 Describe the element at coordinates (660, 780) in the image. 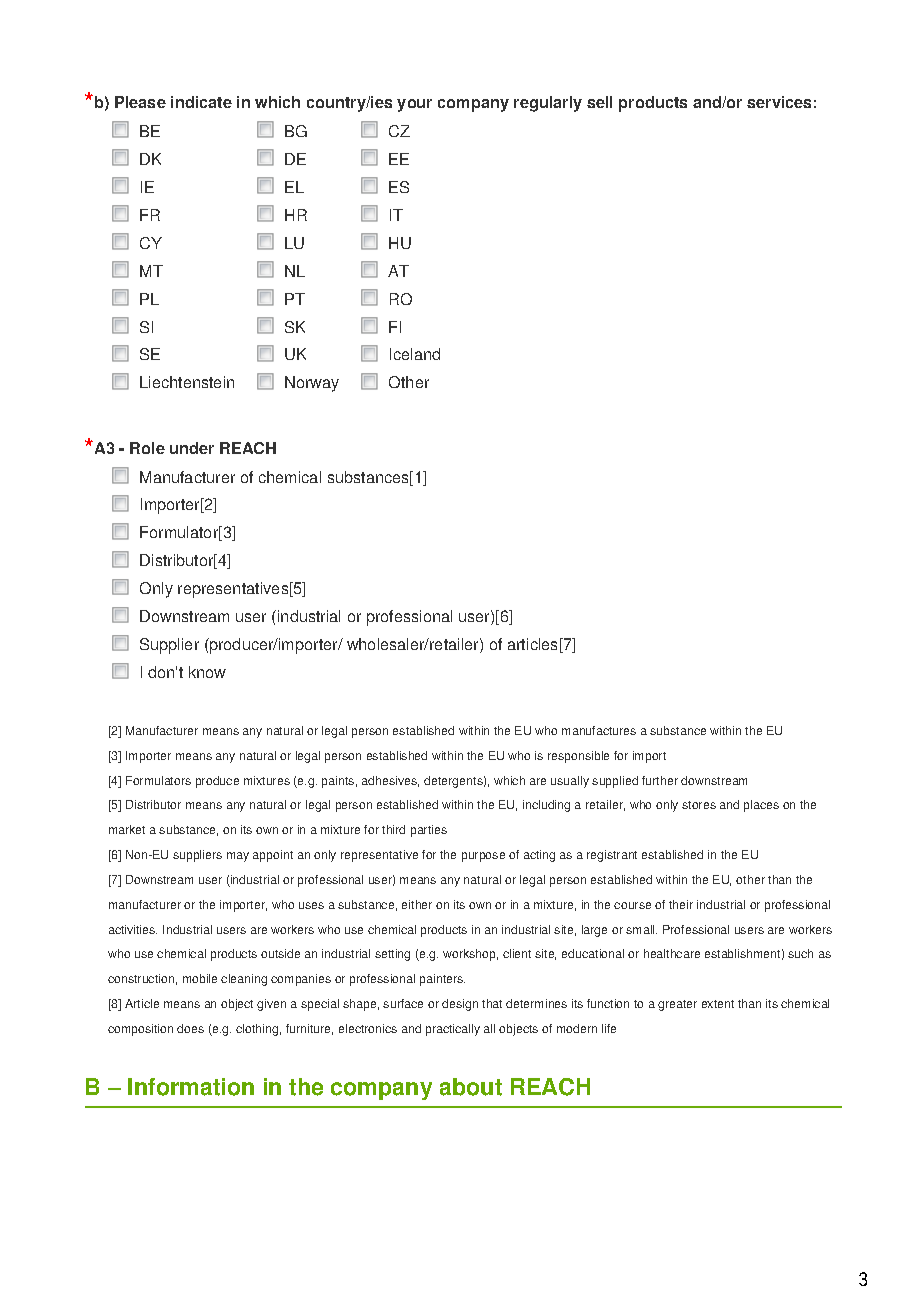

I see `further` at that location.
